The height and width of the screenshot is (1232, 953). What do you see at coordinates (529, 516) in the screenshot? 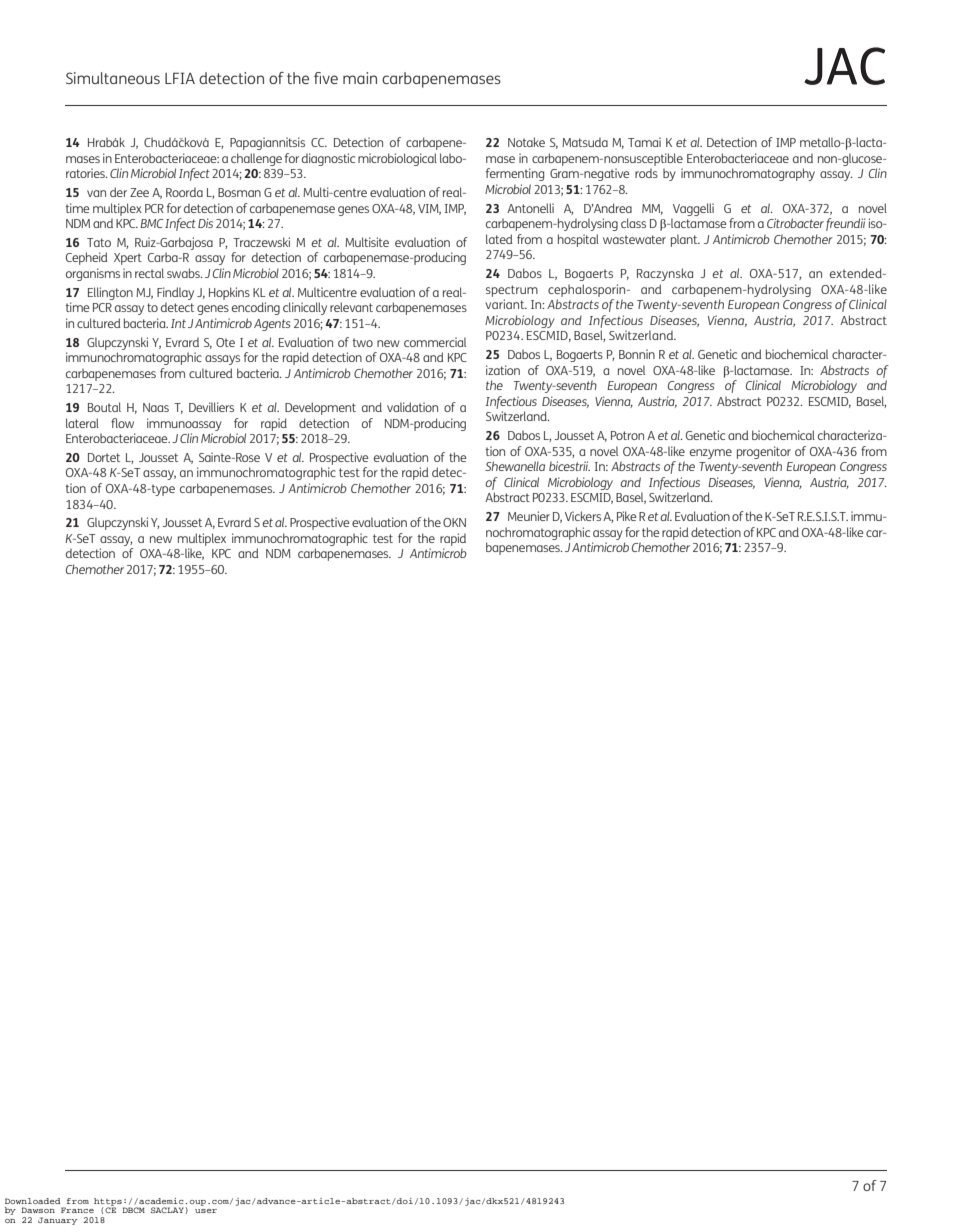
I see `Meunier` at bounding box center [529, 516].
